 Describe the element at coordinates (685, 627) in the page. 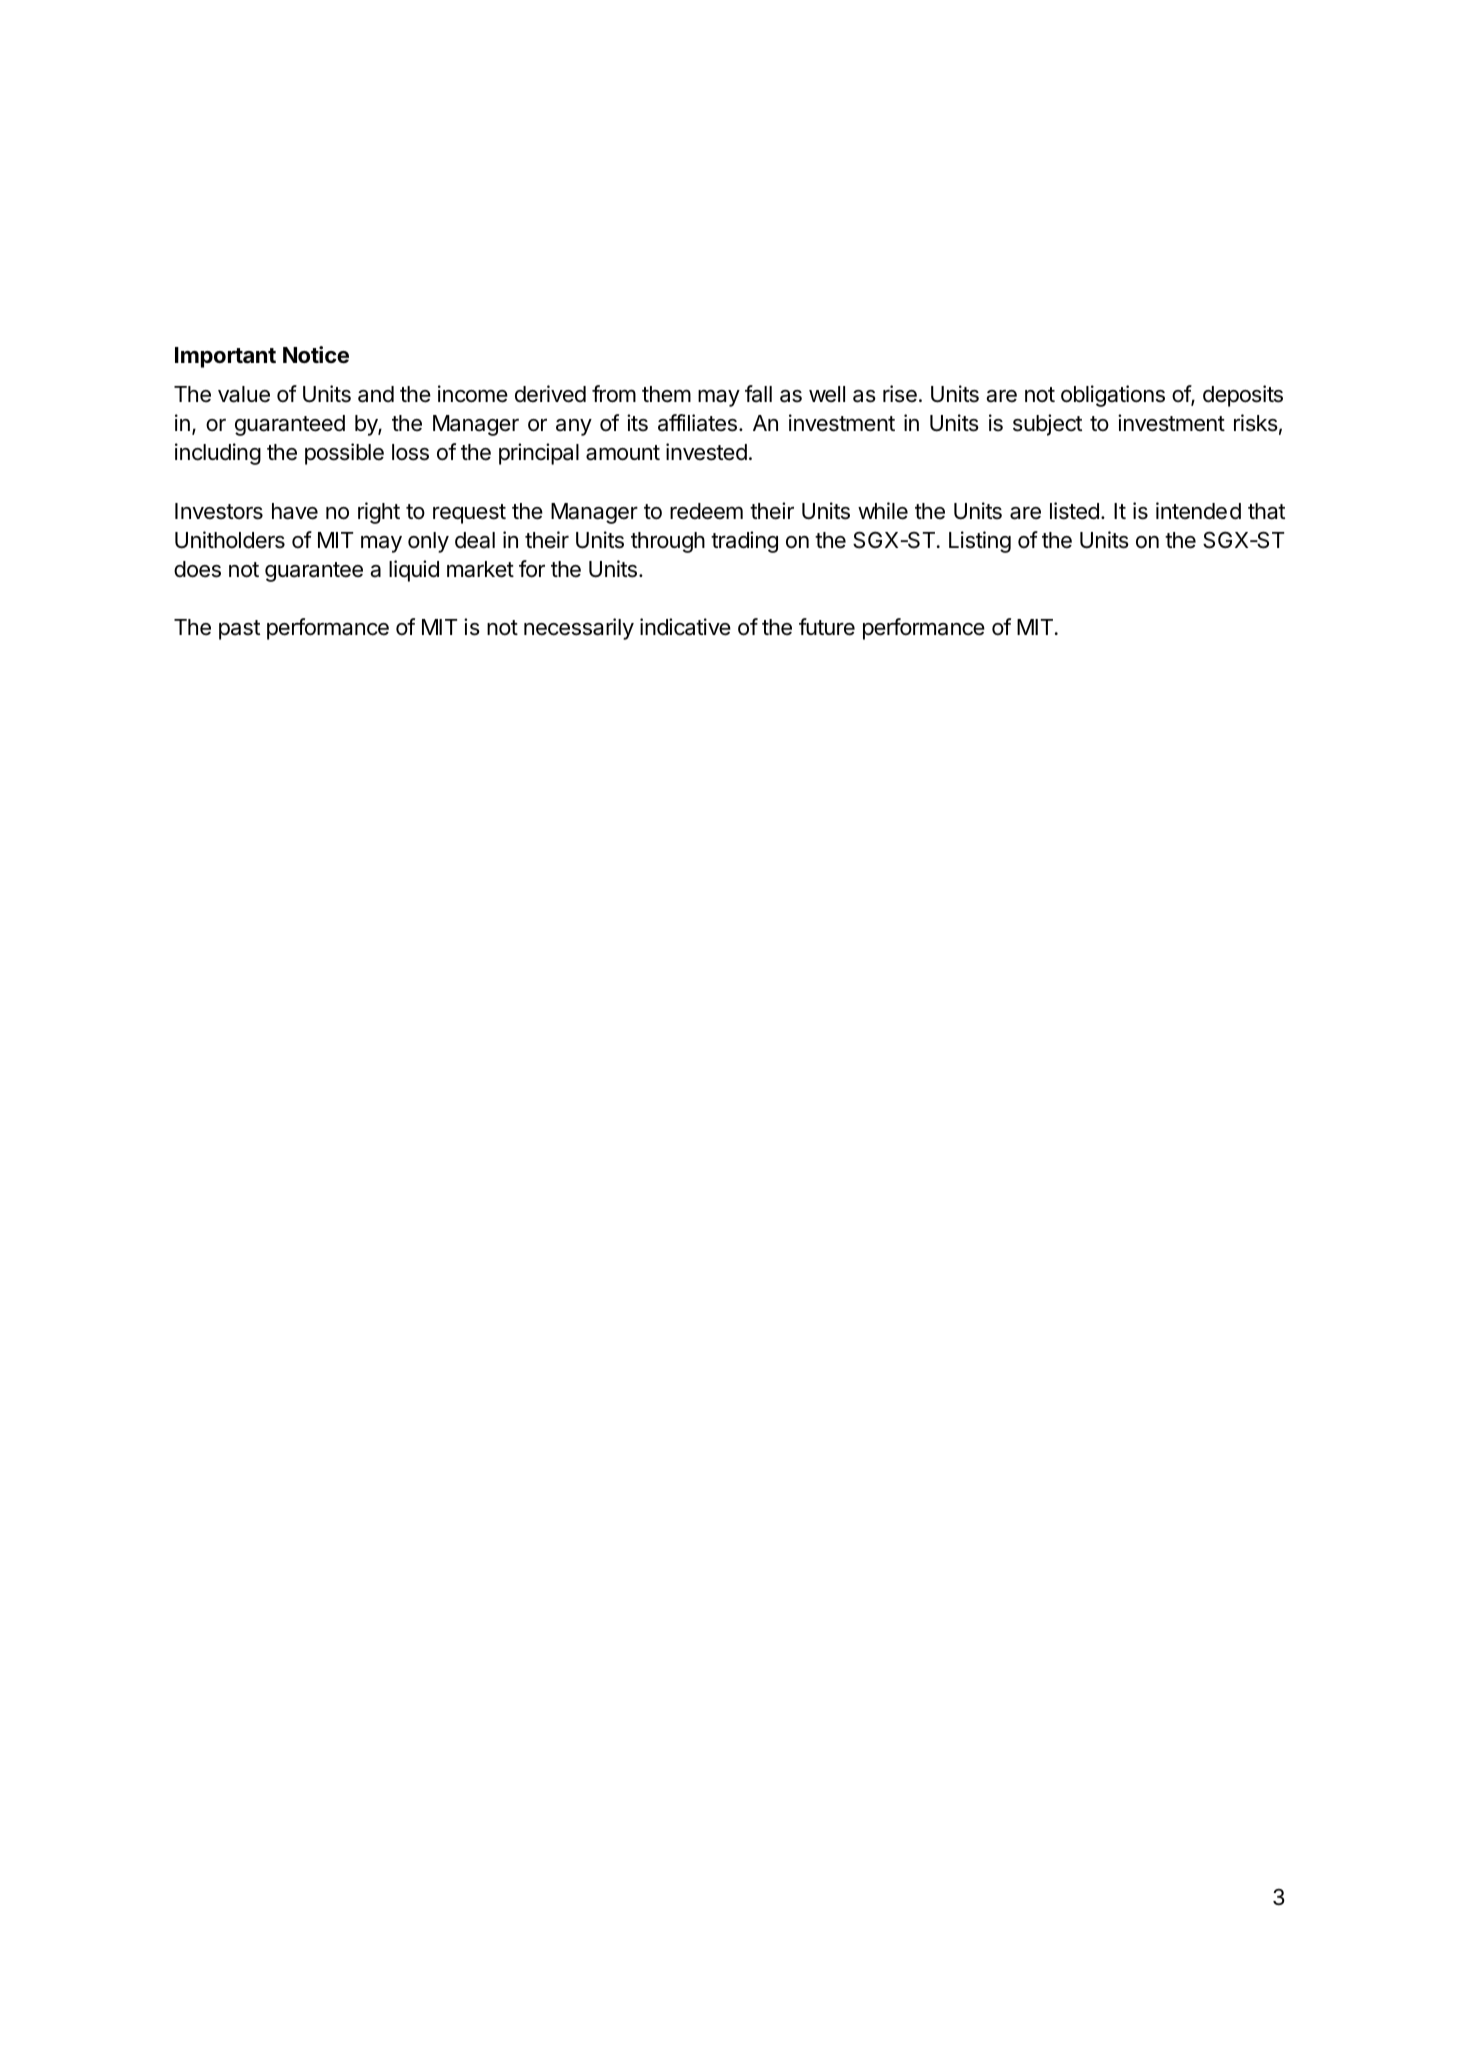

I see `indicative` at that location.
